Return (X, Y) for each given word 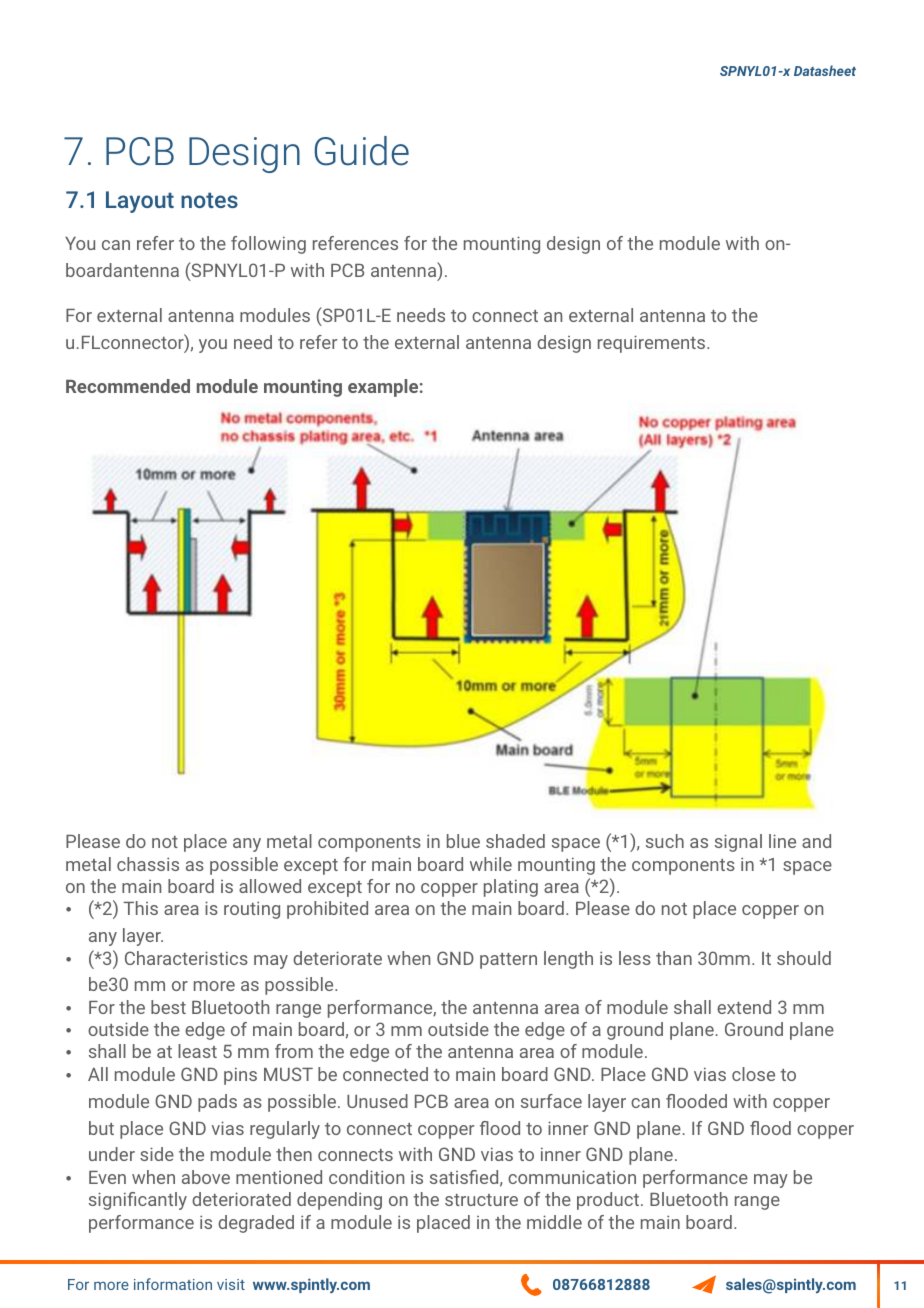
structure (481, 1200)
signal (738, 843)
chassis (148, 864)
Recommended (128, 386)
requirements (653, 344)
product (608, 1201)
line (782, 841)
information (173, 1284)
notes (209, 200)
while (491, 864)
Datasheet (825, 70)
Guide (362, 151)
